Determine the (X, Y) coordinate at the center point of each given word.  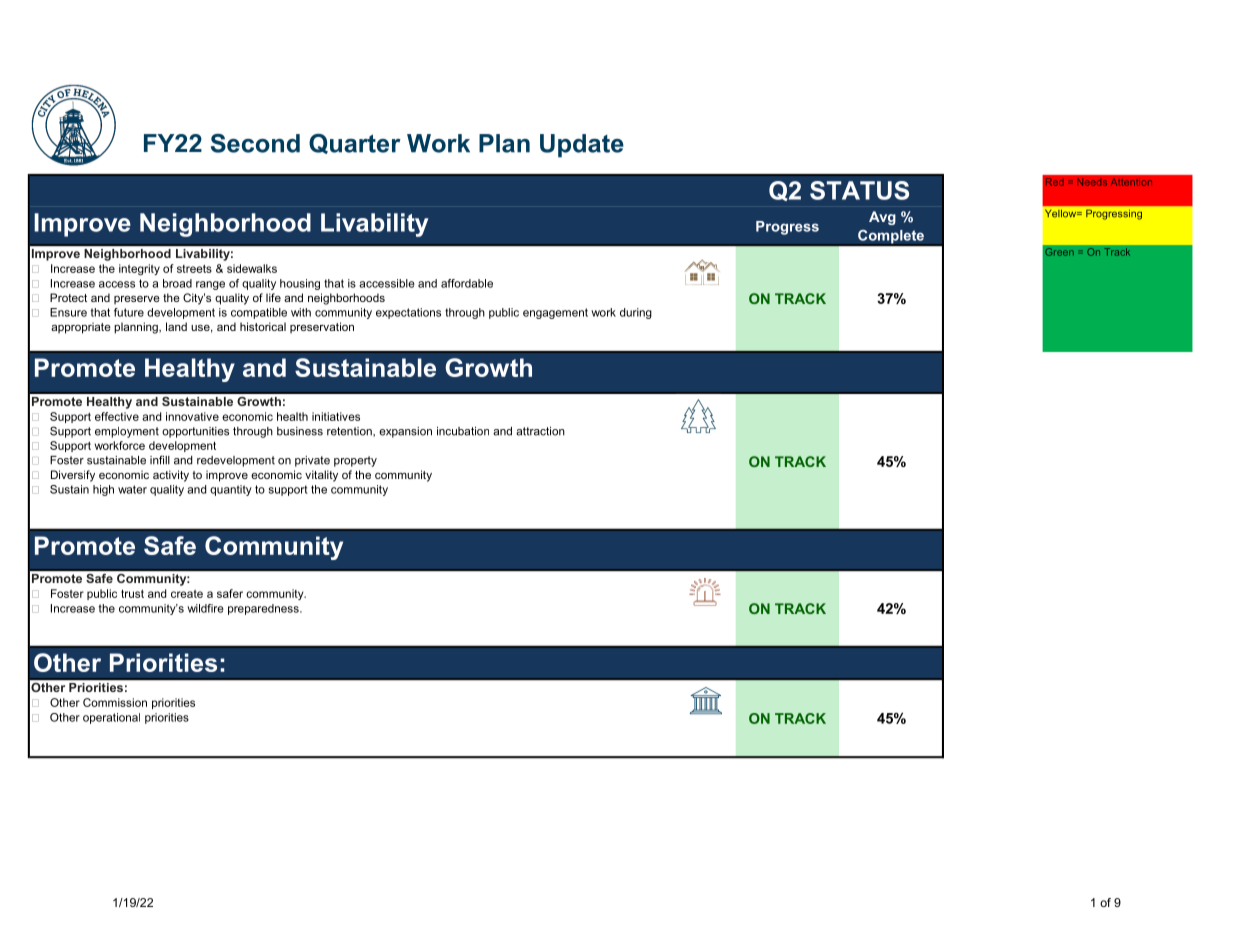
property (355, 461)
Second (255, 143)
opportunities (195, 432)
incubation (463, 431)
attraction (540, 431)
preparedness (264, 609)
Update (582, 146)
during (636, 313)
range (210, 285)
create (187, 594)
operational (111, 718)
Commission (115, 702)
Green (1059, 252)
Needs (1092, 182)
